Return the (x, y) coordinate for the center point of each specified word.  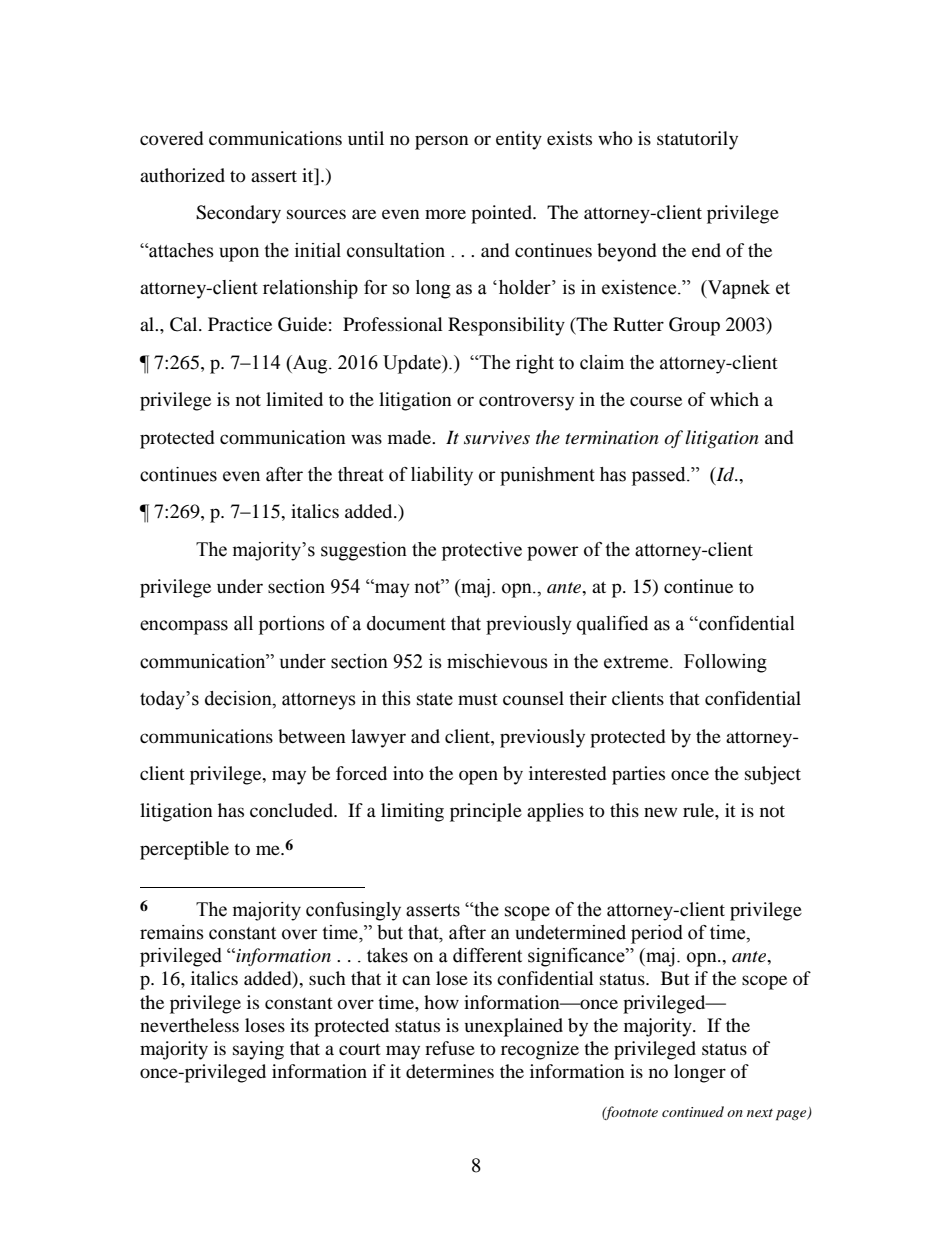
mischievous (497, 661)
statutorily (697, 140)
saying (258, 1050)
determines (450, 1071)
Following (725, 663)
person (442, 142)
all (243, 623)
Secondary (238, 214)
